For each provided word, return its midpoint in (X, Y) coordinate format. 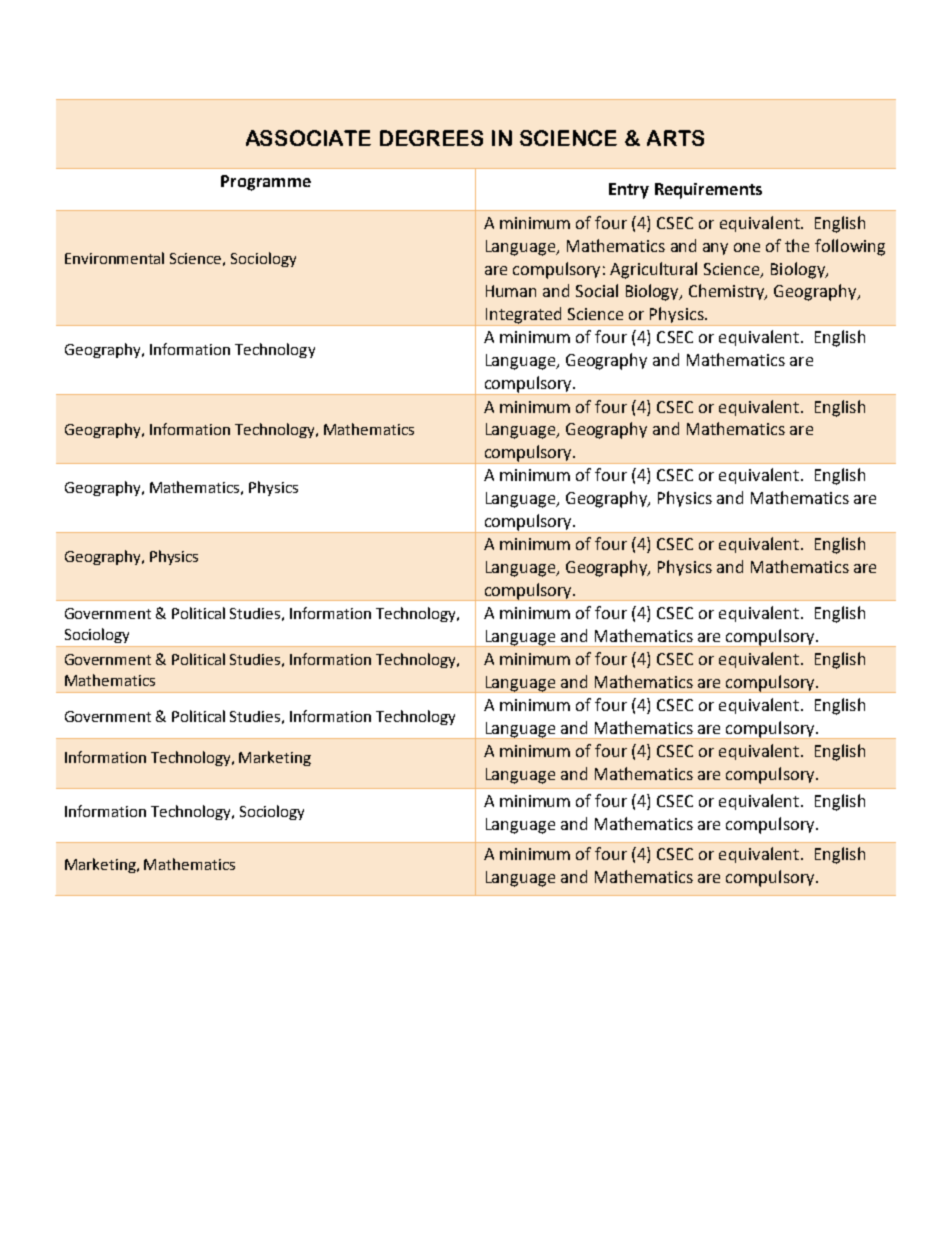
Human (511, 291)
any (715, 249)
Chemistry (728, 292)
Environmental (114, 258)
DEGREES (431, 138)
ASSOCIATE (308, 138)
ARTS (675, 138)
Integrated (524, 316)
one (747, 247)
